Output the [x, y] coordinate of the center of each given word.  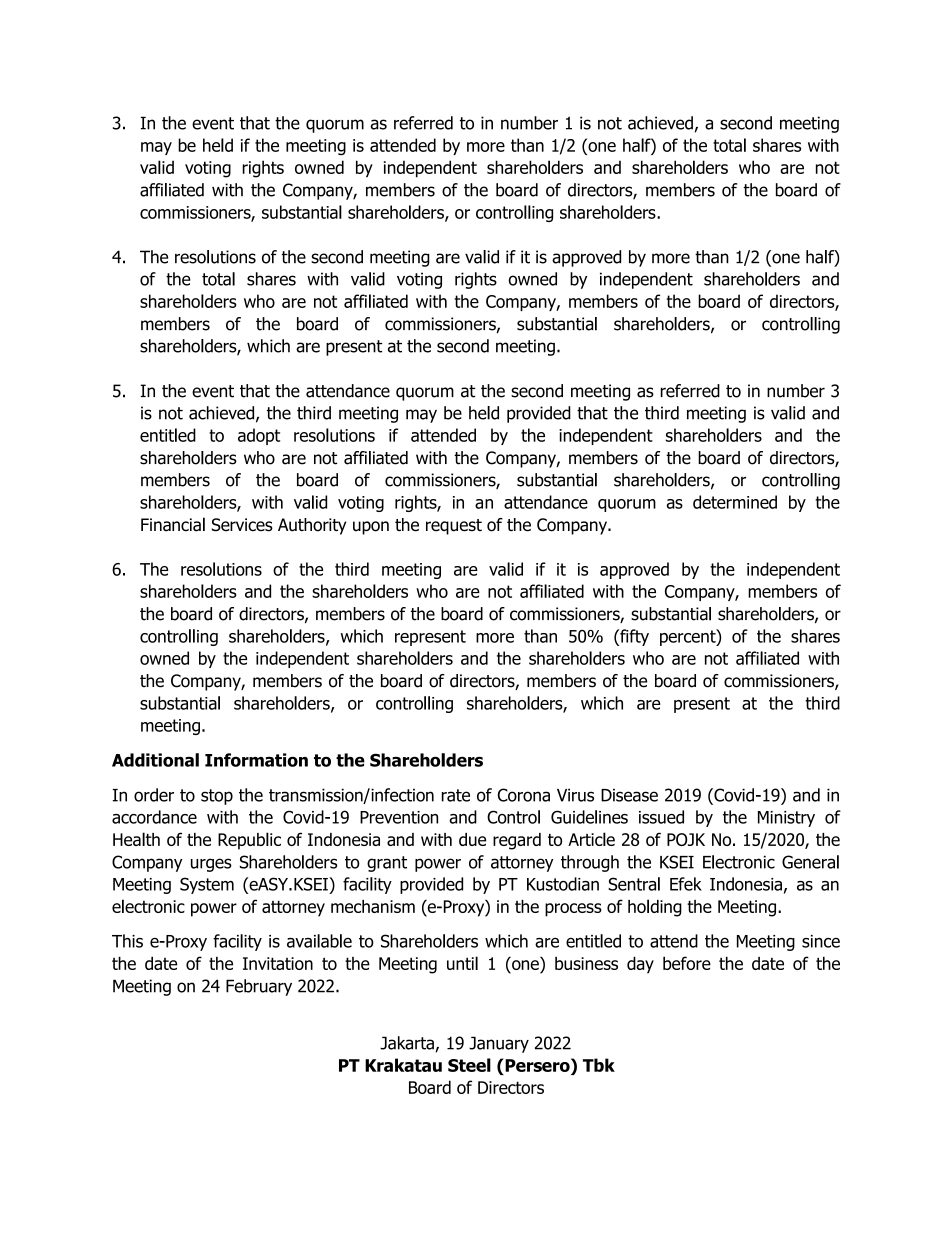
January [499, 1044]
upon [371, 528]
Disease [629, 795]
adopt [259, 436]
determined [735, 502]
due [472, 839]
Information [256, 760]
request [454, 527]
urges [211, 865]
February [259, 987]
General [810, 862]
